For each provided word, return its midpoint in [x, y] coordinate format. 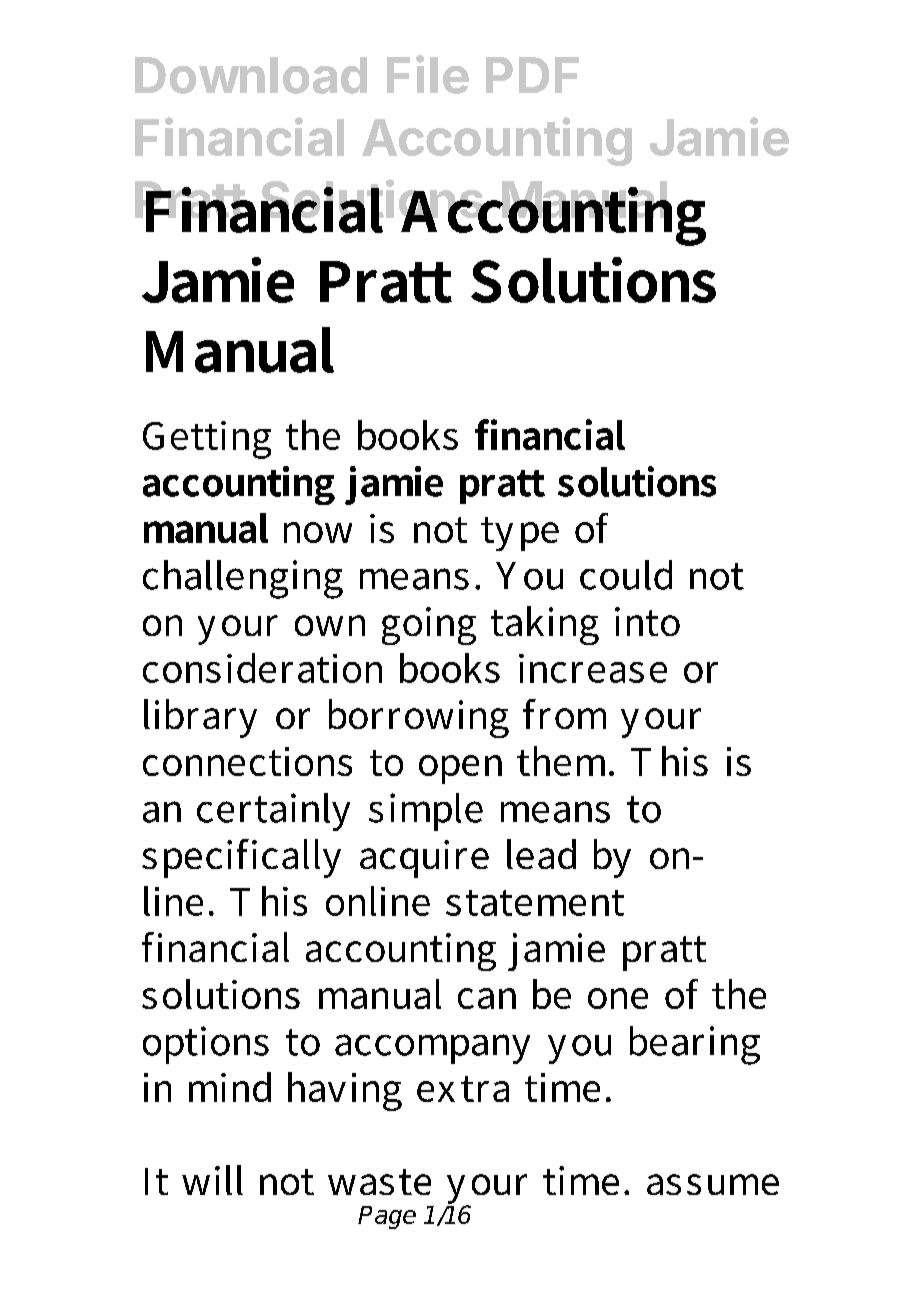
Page [387, 1217]
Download [251, 75]
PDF [532, 75]
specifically [241, 858]
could [626, 575]
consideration [262, 668]
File [428, 74]
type [520, 534]
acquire [424, 859]
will [212, 1180]
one [618, 998]
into [647, 621]
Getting [207, 440]
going [429, 626]
